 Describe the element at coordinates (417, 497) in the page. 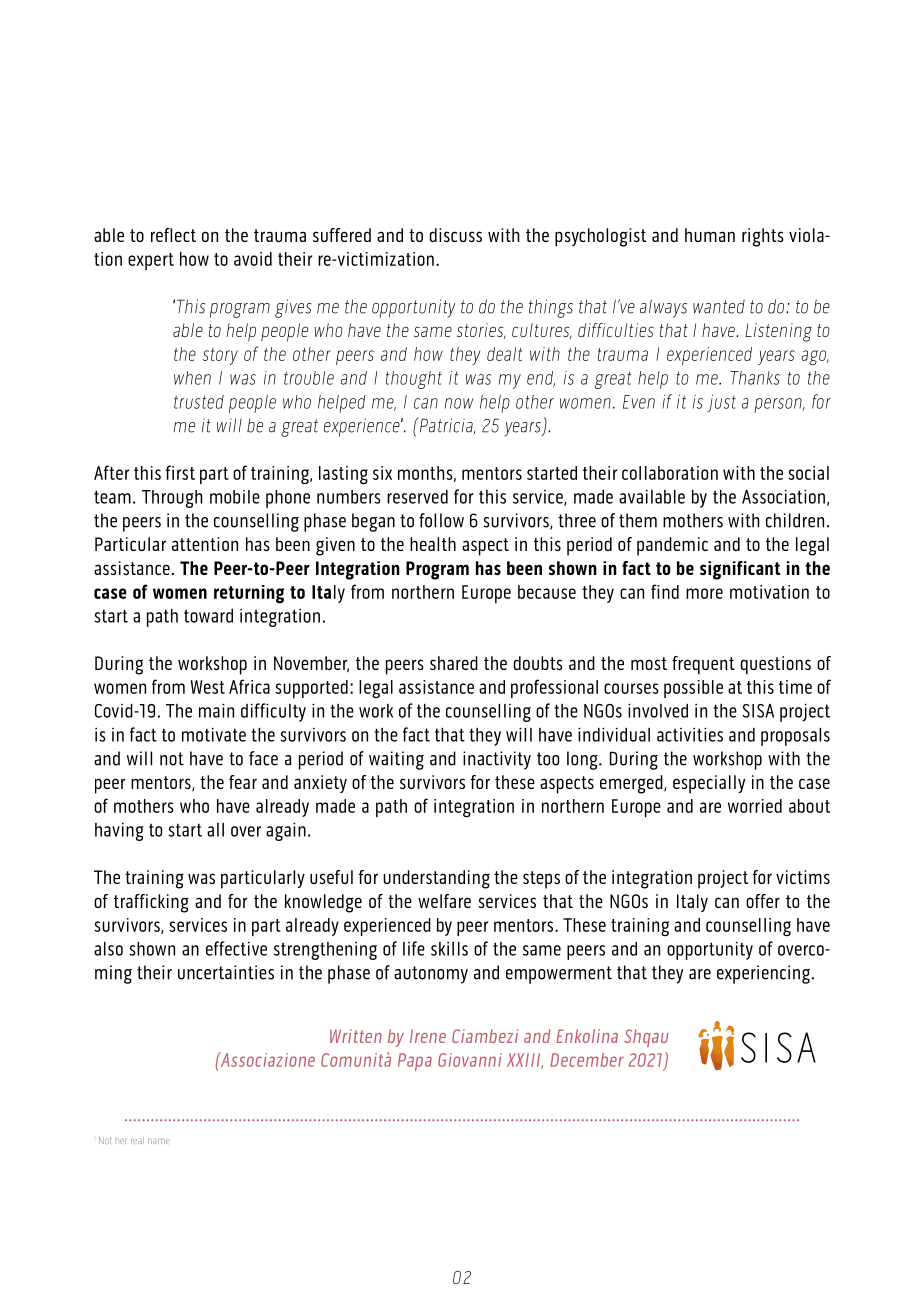

I see `reserved` at that location.
